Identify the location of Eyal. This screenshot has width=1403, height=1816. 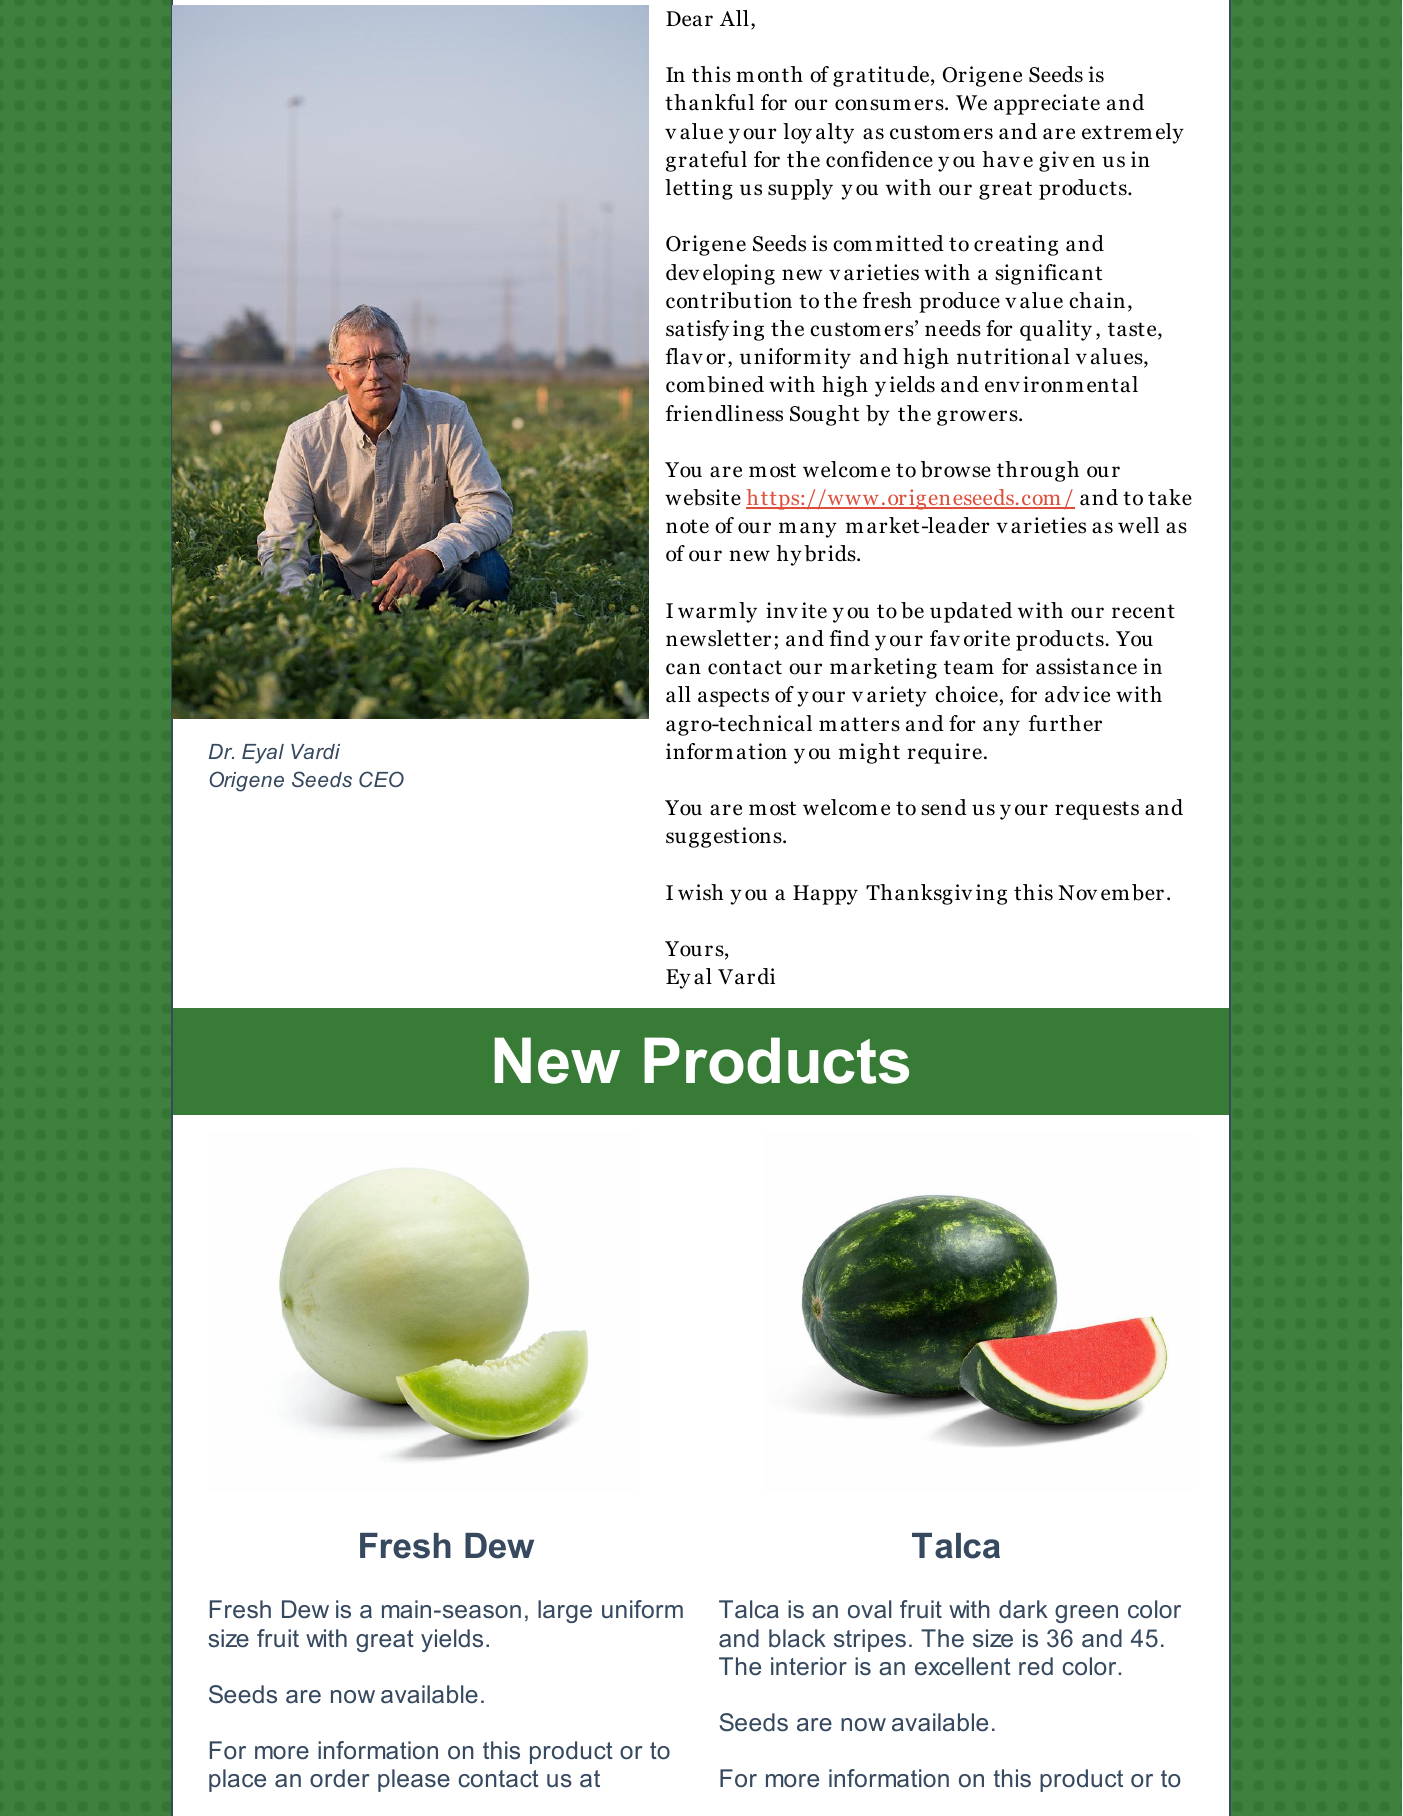
(263, 754).
